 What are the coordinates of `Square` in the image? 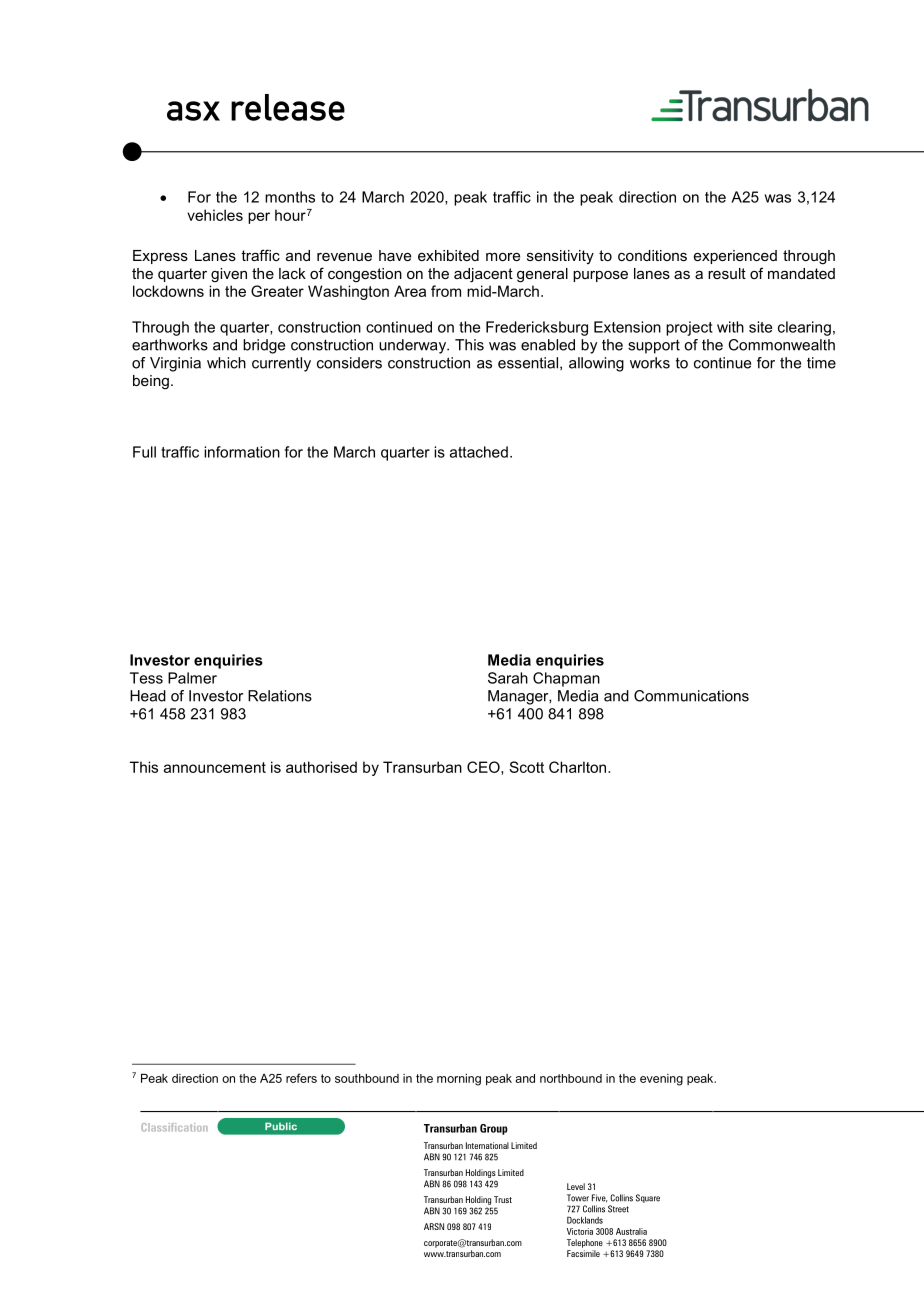 It's located at (648, 1198).
